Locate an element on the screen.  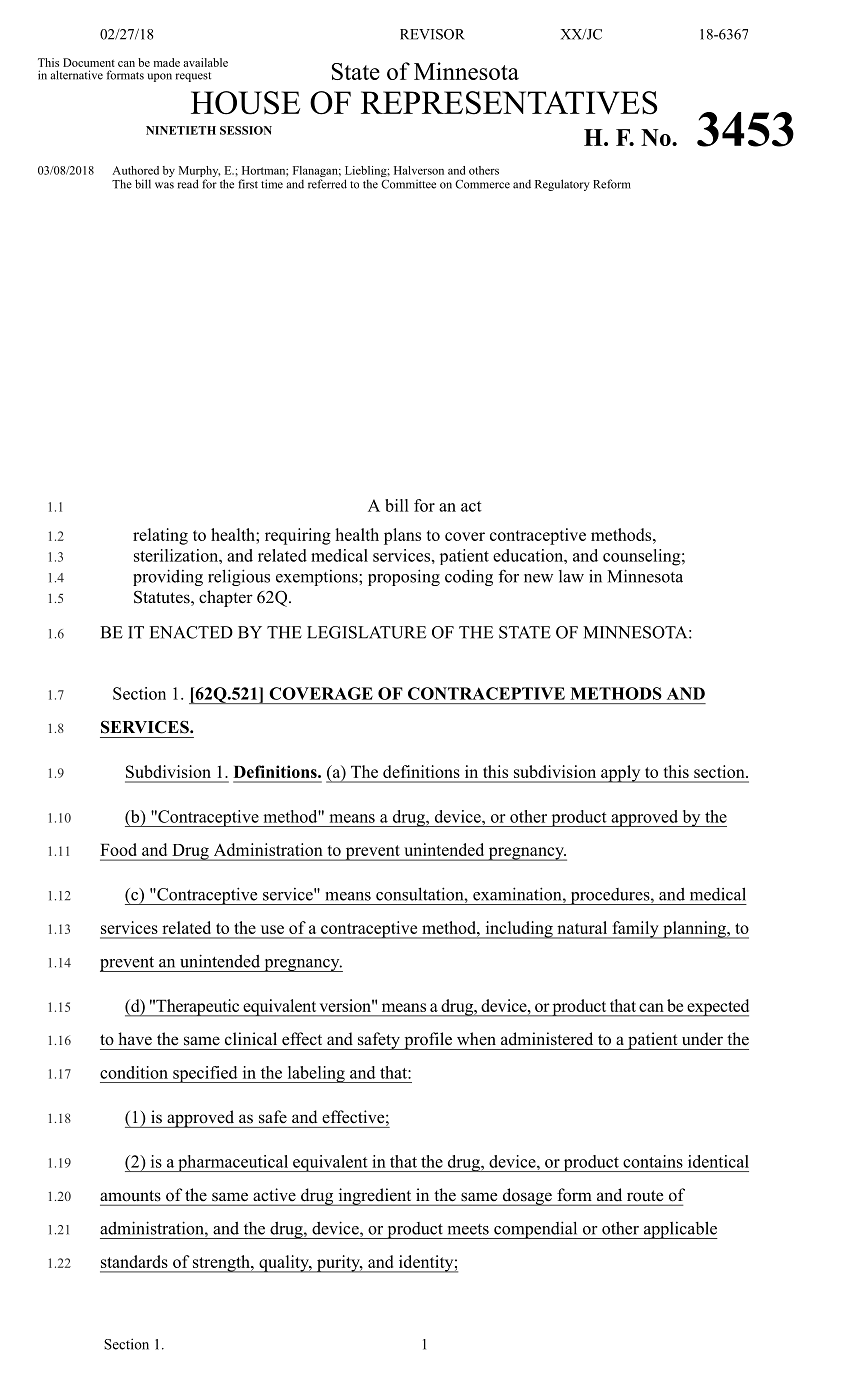
Regulatory is located at coordinates (562, 185).
